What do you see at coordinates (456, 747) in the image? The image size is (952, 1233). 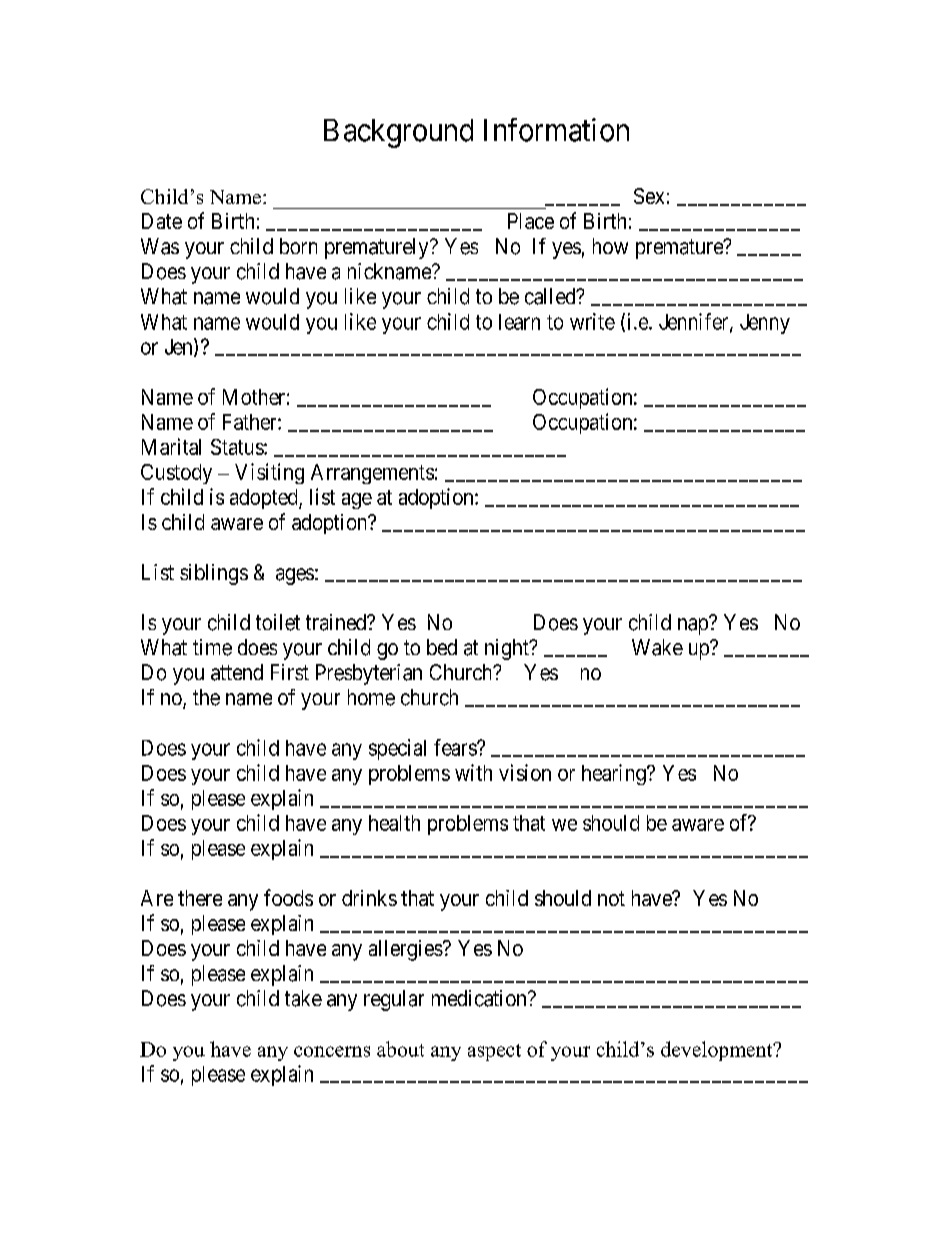 I see `fears` at bounding box center [456, 747].
